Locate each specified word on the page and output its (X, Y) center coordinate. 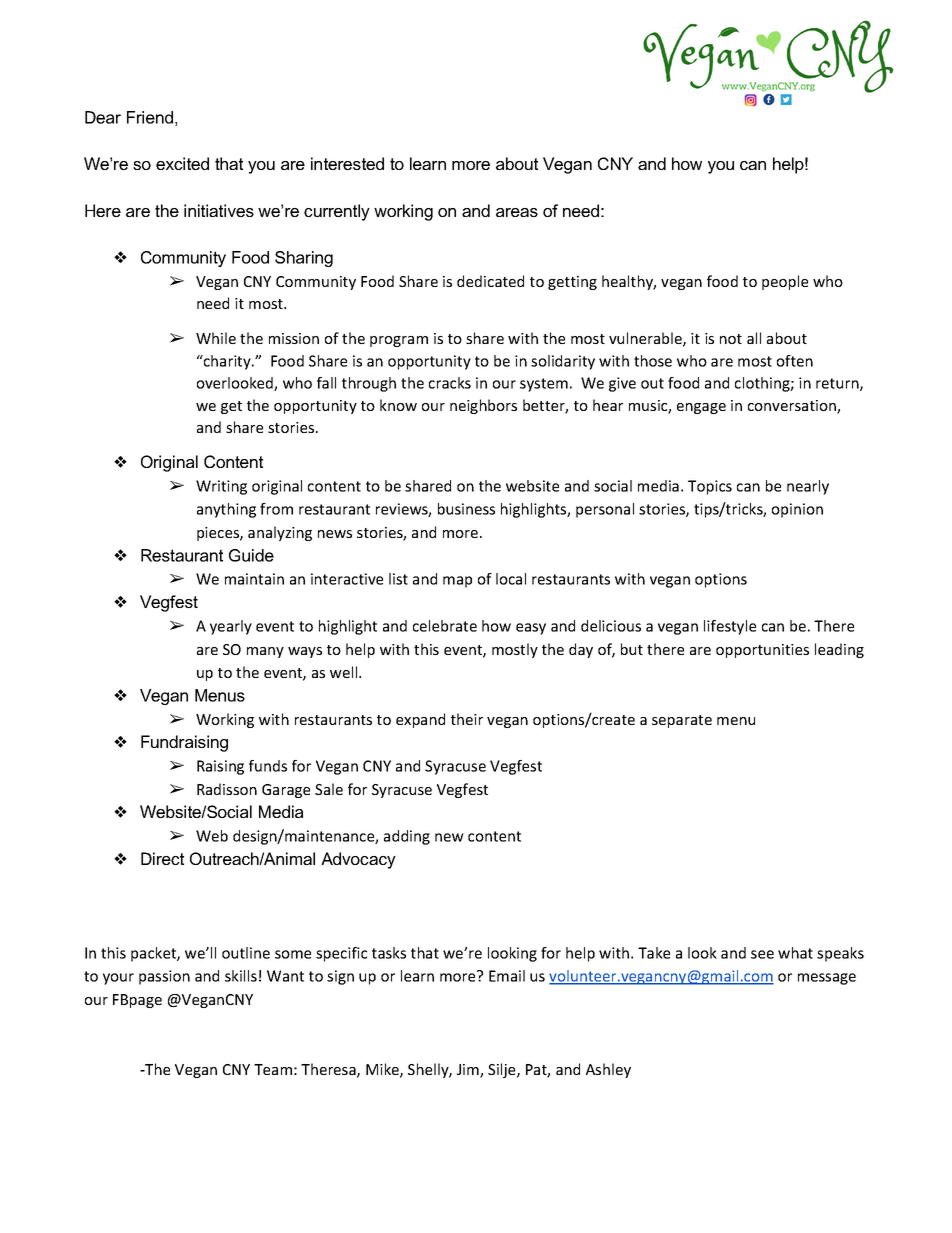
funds (268, 766)
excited (182, 163)
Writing (221, 487)
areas (517, 212)
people (785, 282)
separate (682, 721)
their (467, 719)
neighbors (483, 406)
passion (164, 977)
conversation (793, 407)
